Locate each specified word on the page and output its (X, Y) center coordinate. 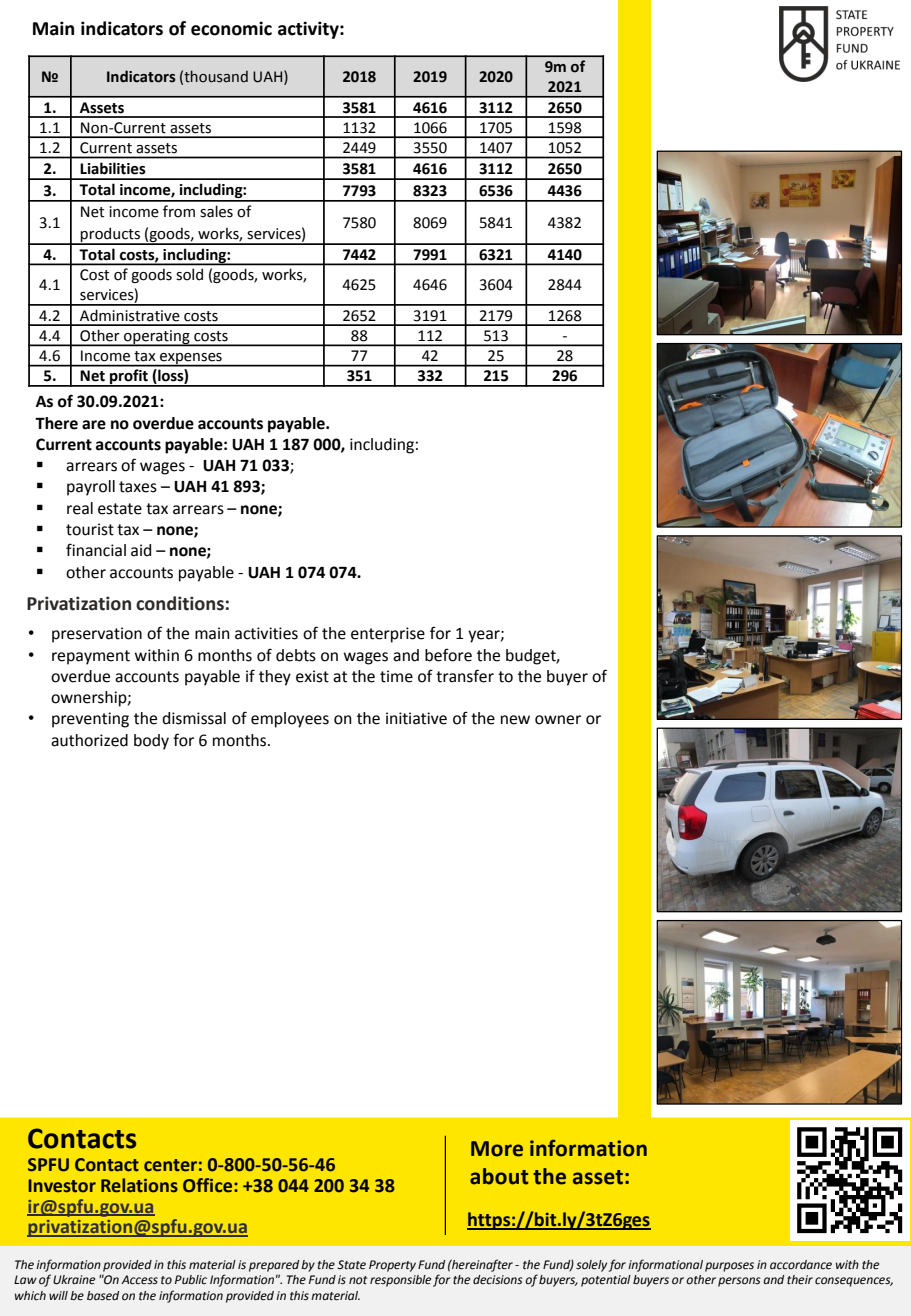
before (448, 655)
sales (216, 211)
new (515, 720)
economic (231, 28)
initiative (416, 718)
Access (139, 1280)
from (179, 211)
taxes (138, 487)
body (151, 742)
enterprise (388, 635)
